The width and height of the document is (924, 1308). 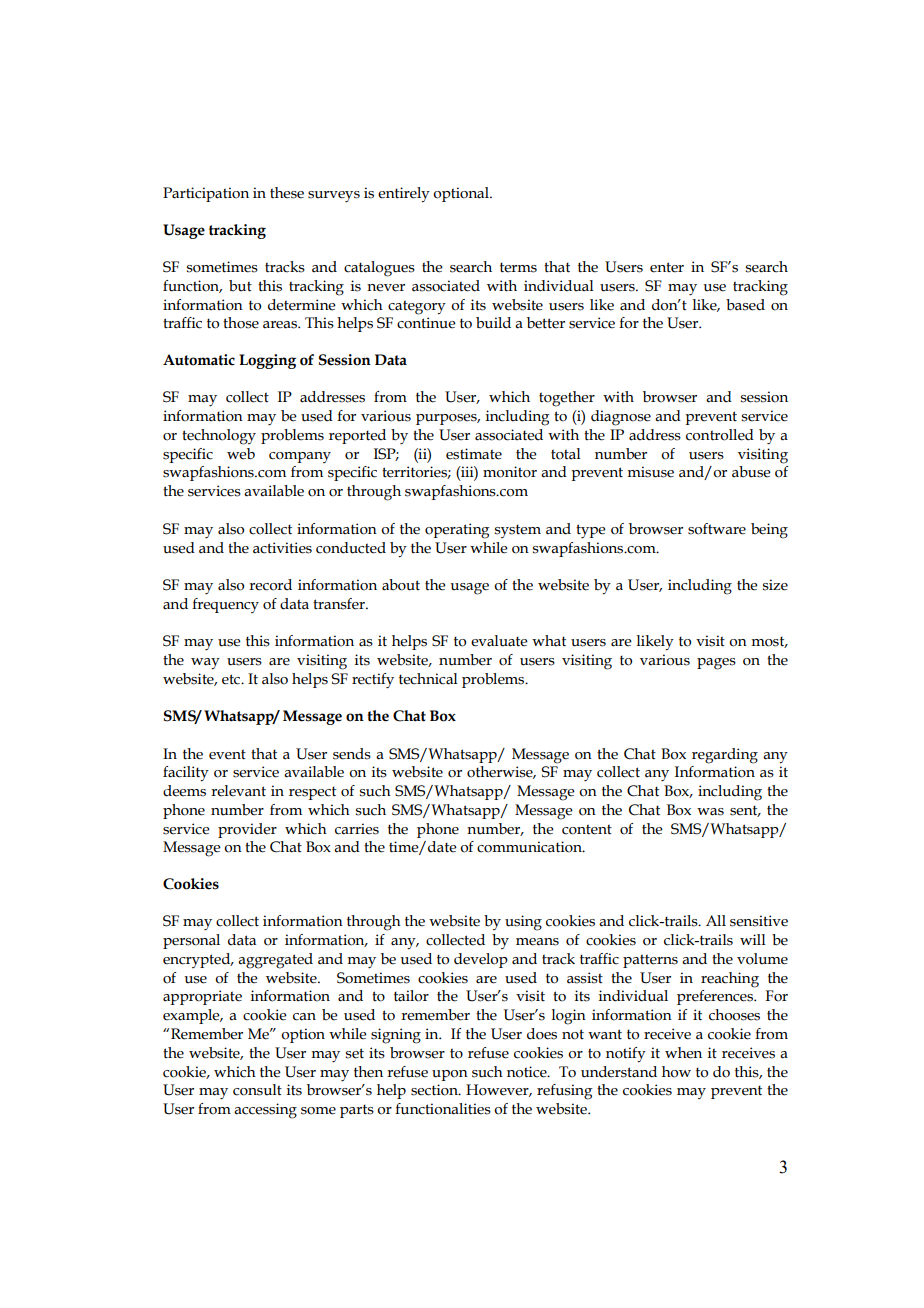 I want to click on pages, so click(x=716, y=664).
